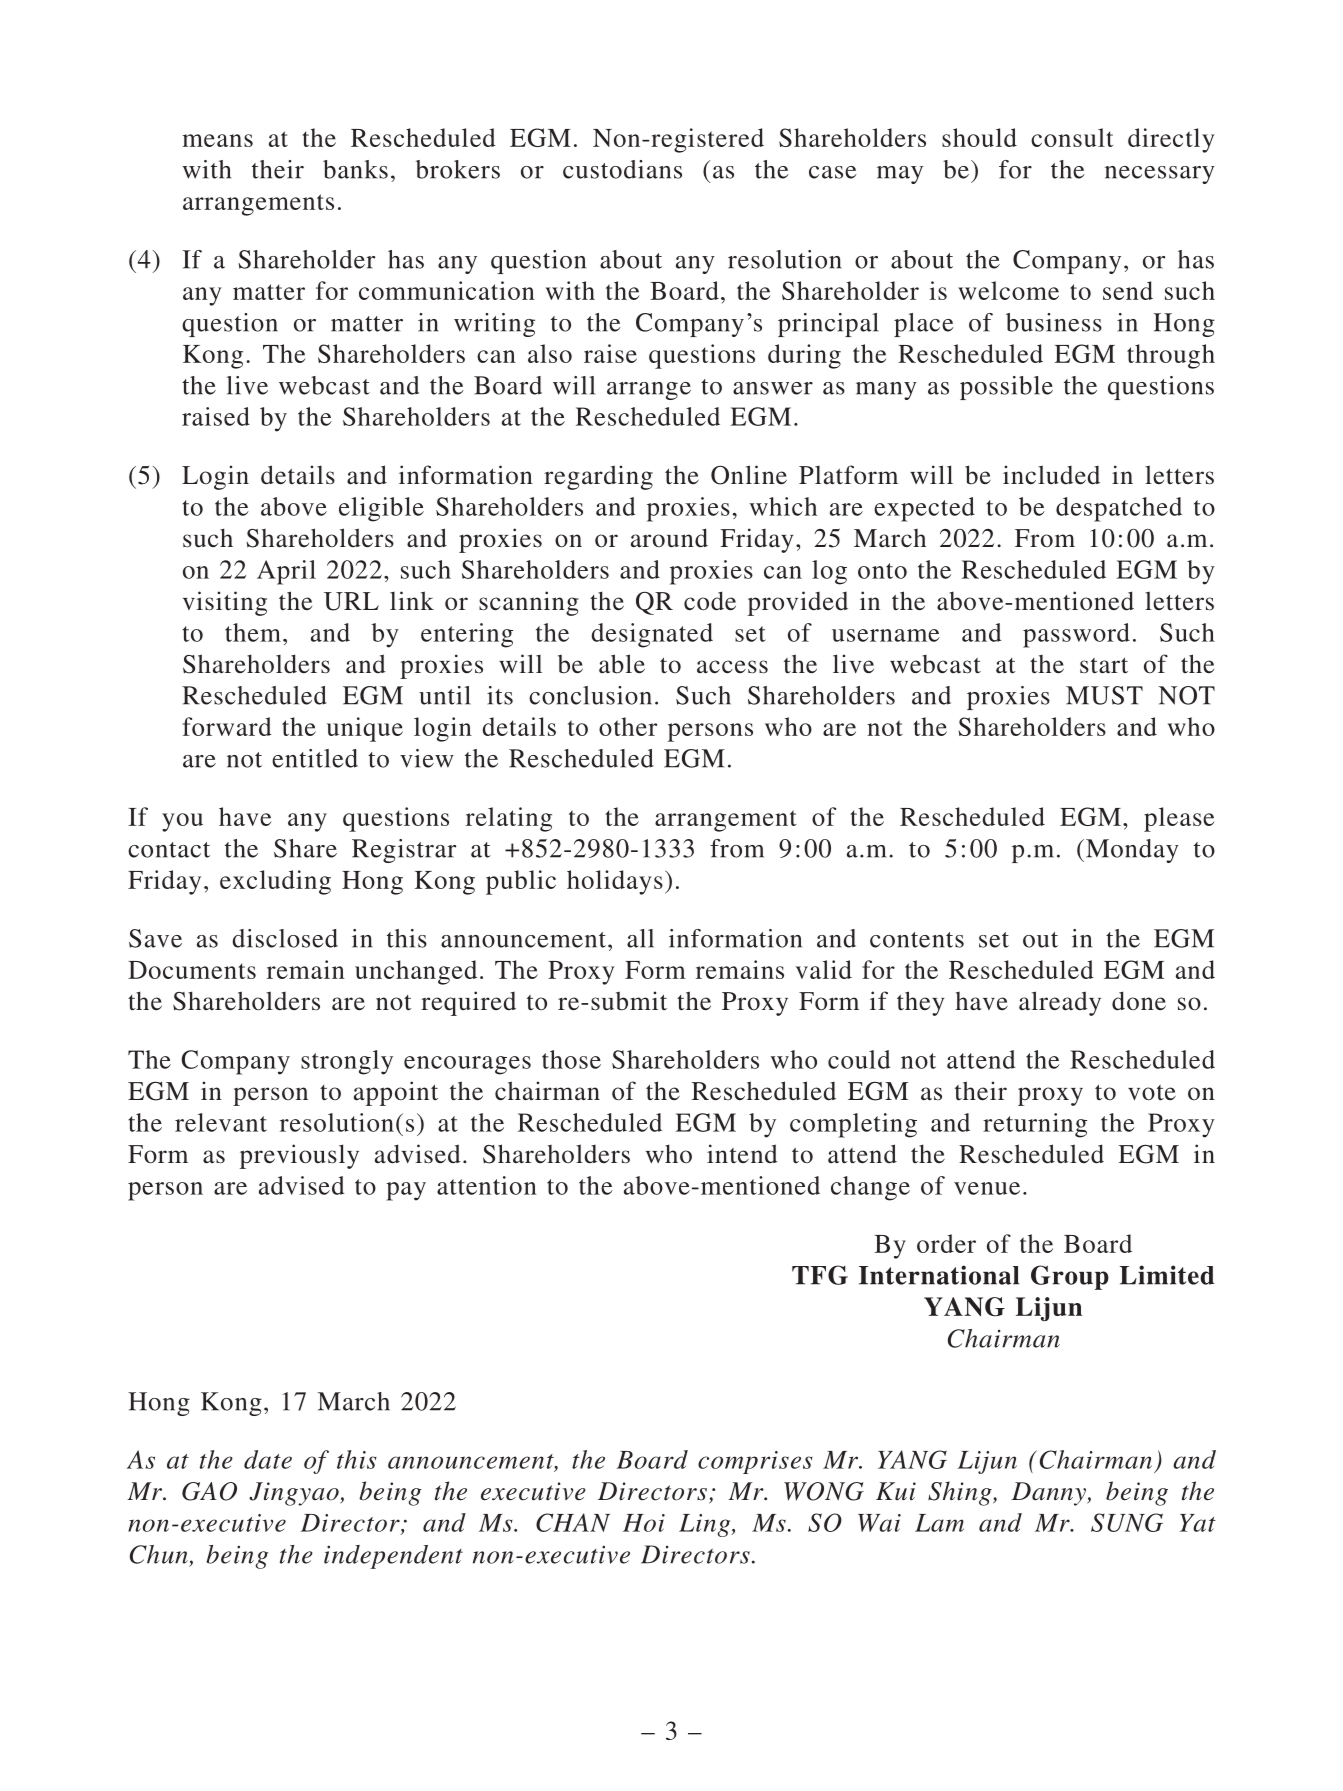 The image size is (1343, 1791). What do you see at coordinates (1076, 635) in the screenshot?
I see `password` at bounding box center [1076, 635].
